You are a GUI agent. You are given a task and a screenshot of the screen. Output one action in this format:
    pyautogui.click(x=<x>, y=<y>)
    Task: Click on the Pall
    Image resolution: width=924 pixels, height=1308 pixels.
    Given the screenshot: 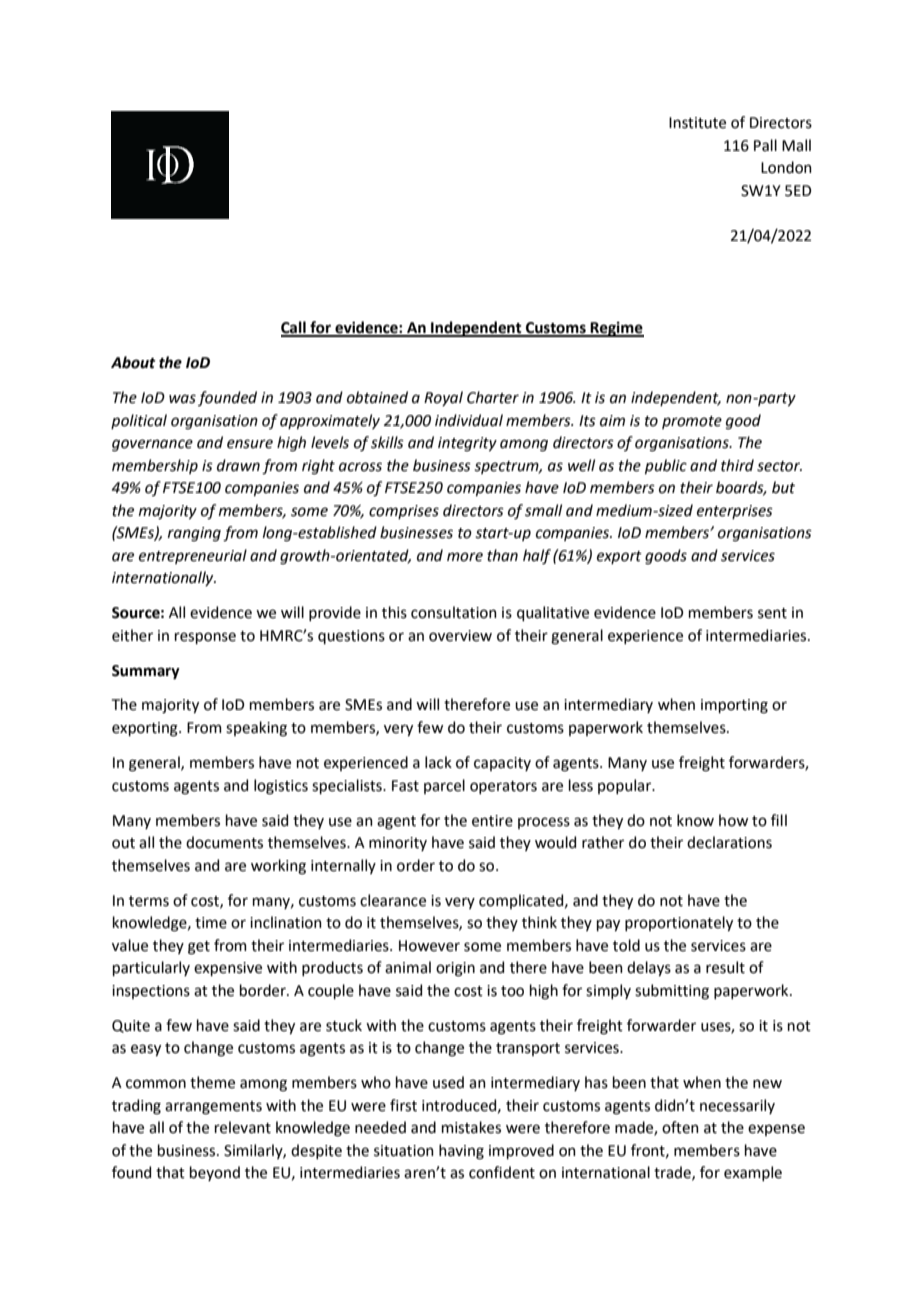 What is the action you would take?
    pyautogui.click(x=765, y=145)
